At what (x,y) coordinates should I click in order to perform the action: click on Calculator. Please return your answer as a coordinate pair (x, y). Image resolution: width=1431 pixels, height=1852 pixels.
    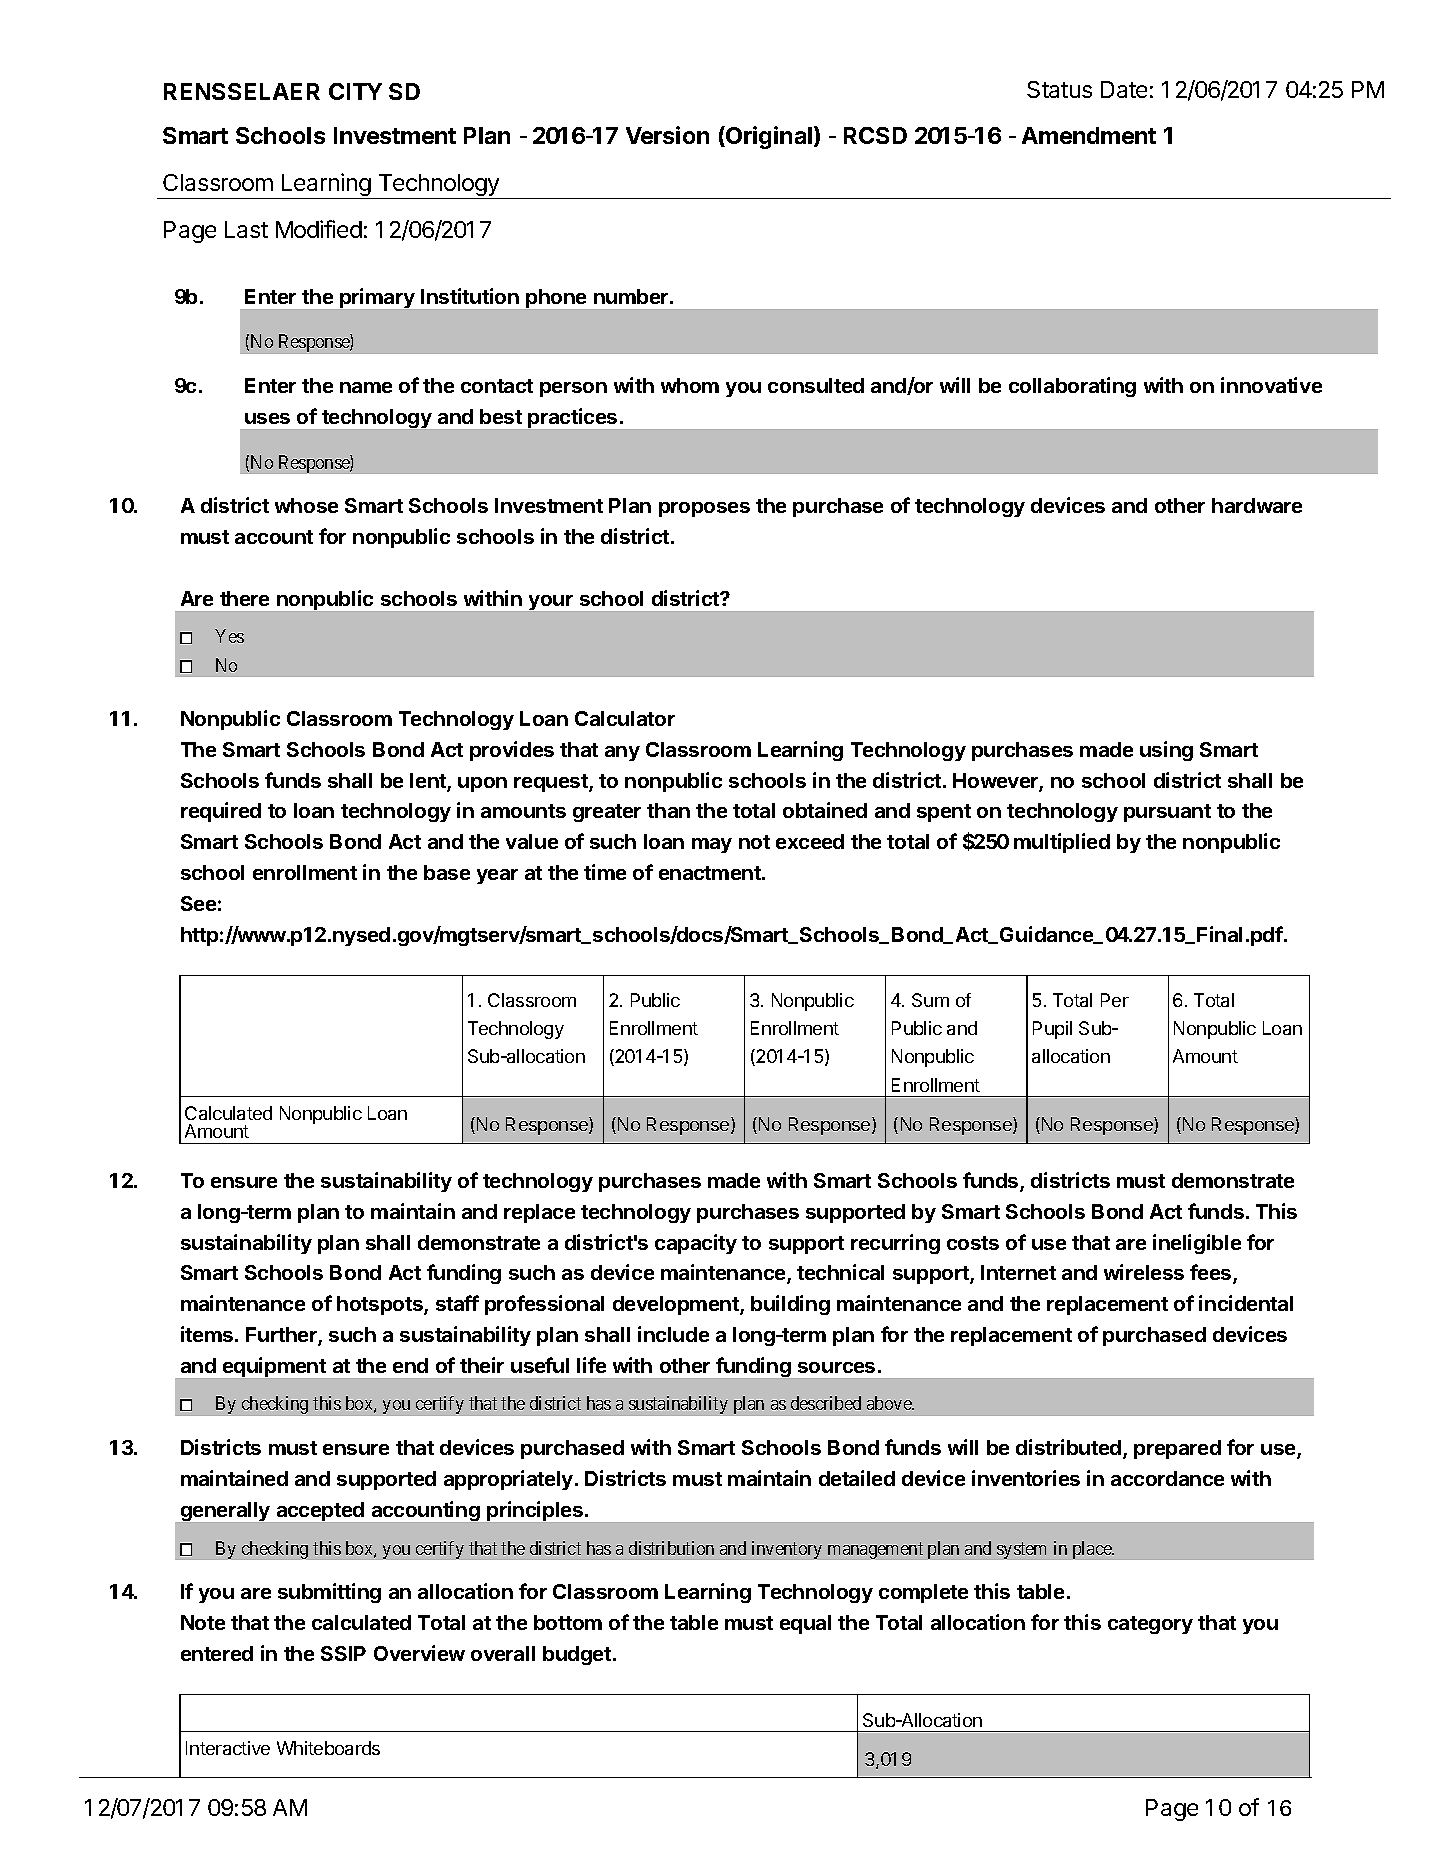
    Looking at the image, I should click on (625, 718).
